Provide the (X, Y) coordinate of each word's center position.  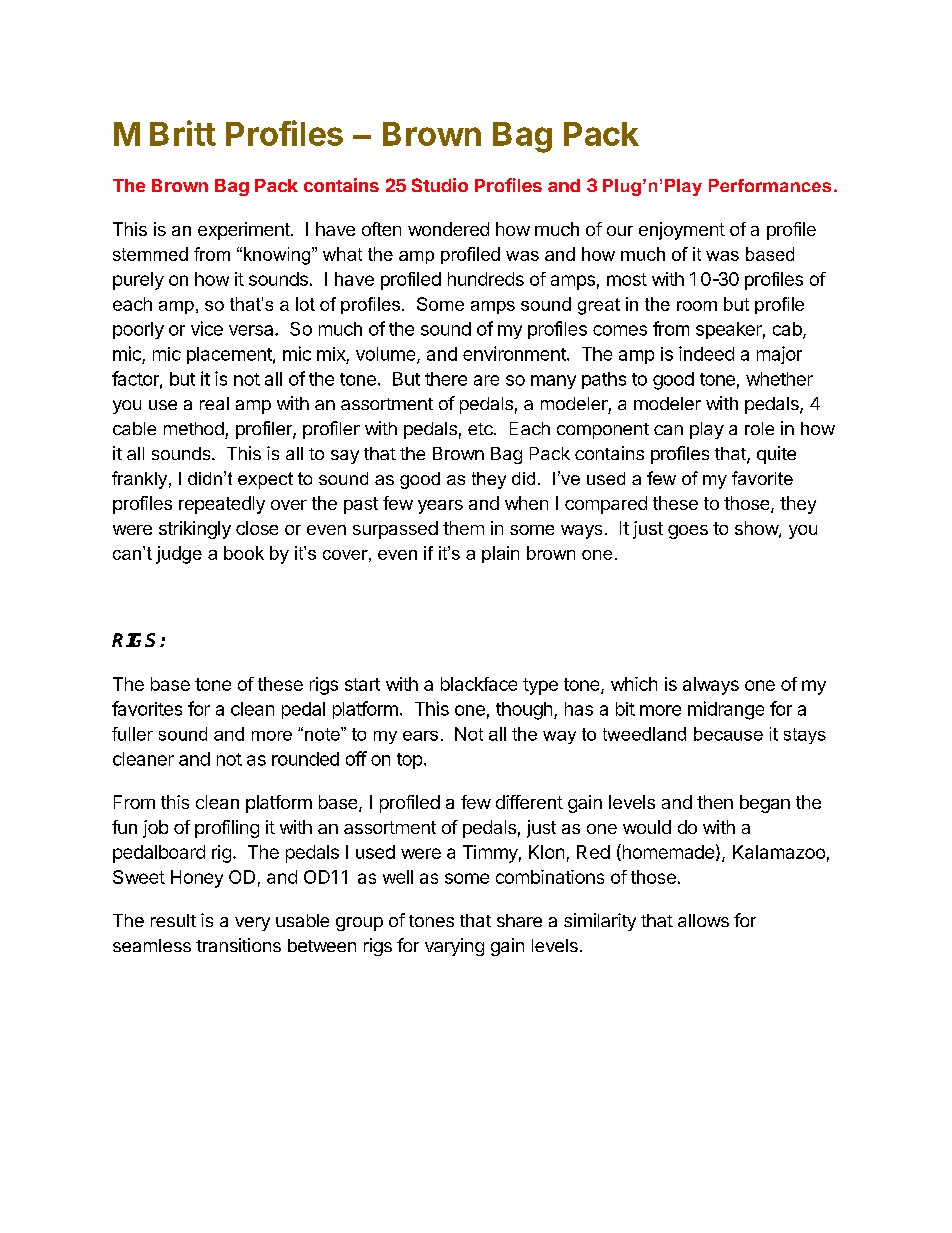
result (173, 920)
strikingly (195, 530)
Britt (183, 133)
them (463, 528)
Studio (440, 185)
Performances (770, 185)
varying (454, 947)
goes (688, 532)
